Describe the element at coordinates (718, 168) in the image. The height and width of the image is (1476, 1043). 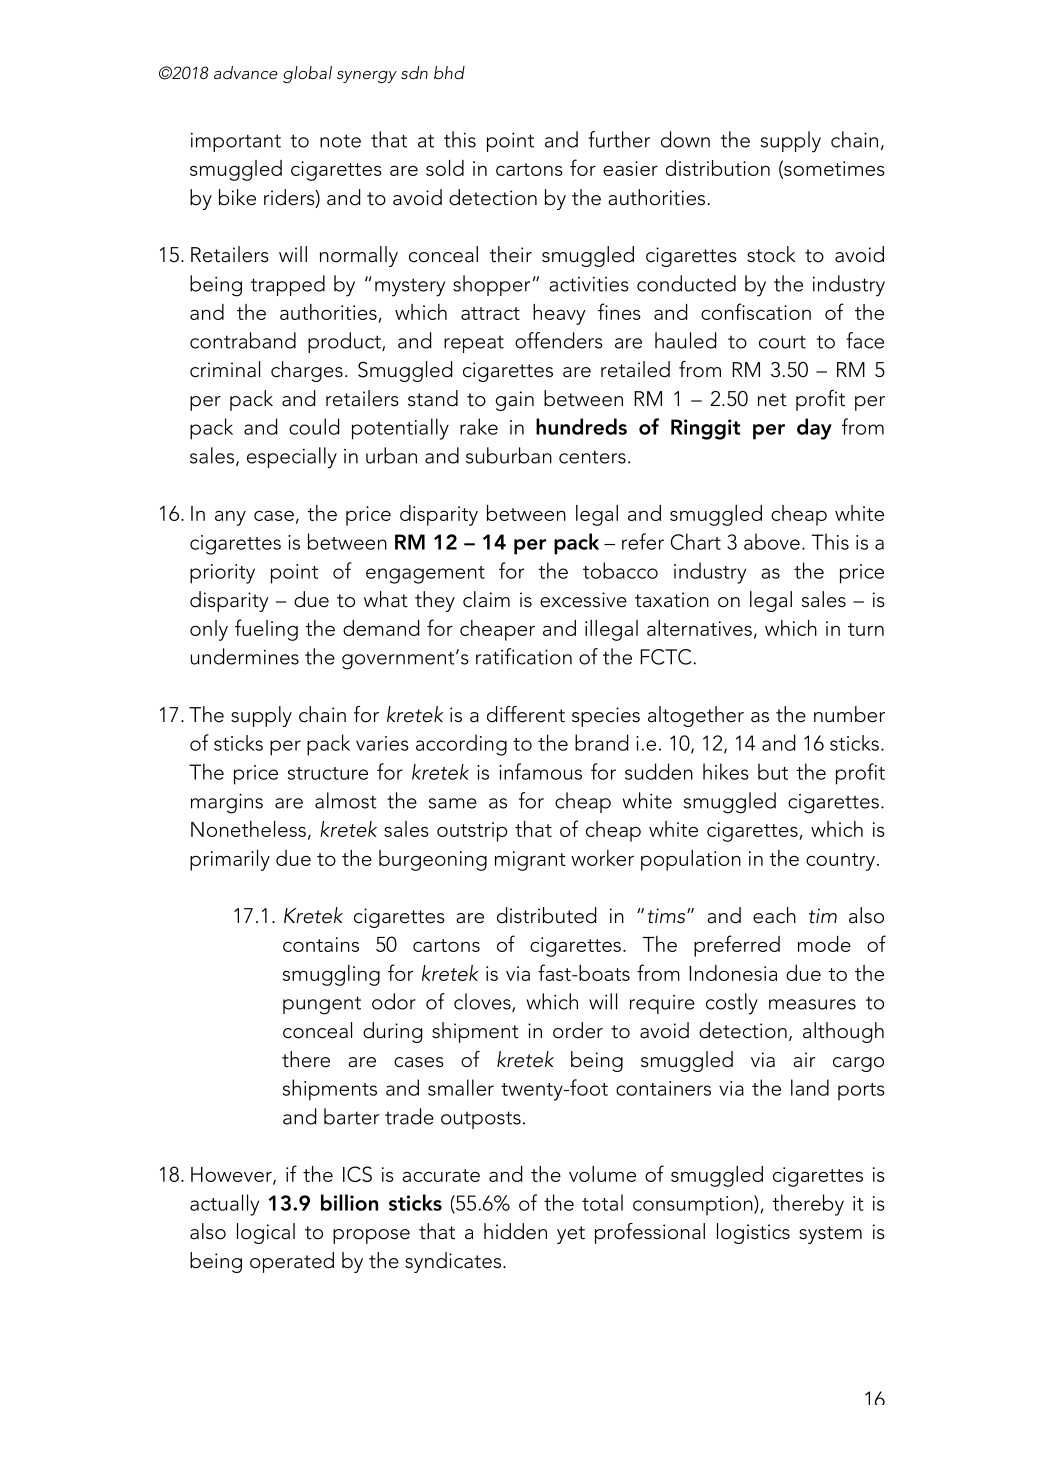
I see `distribution` at that location.
